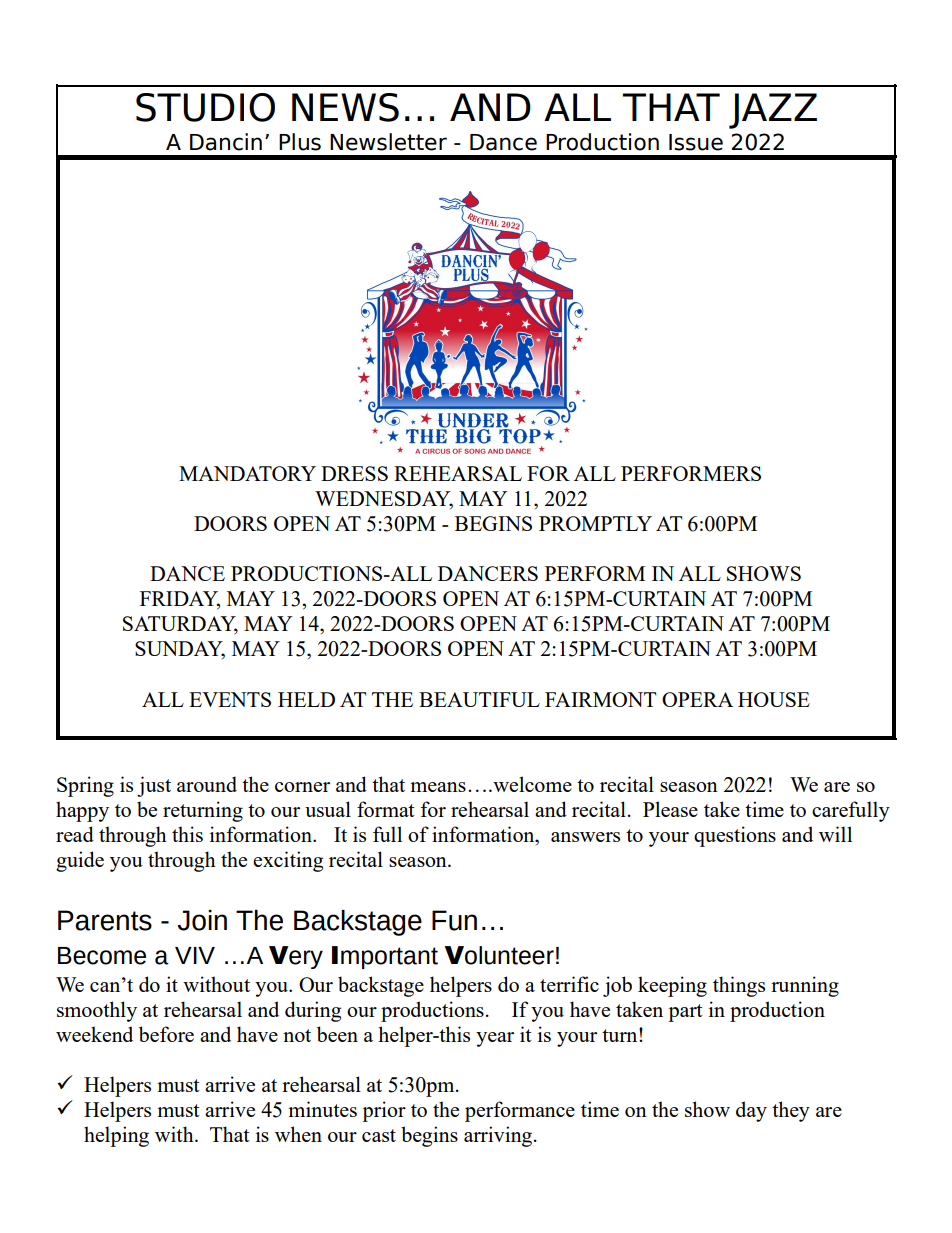 This screenshot has height=1233, width=952. Describe the element at coordinates (499, 1136) in the screenshot. I see `arriving` at that location.
